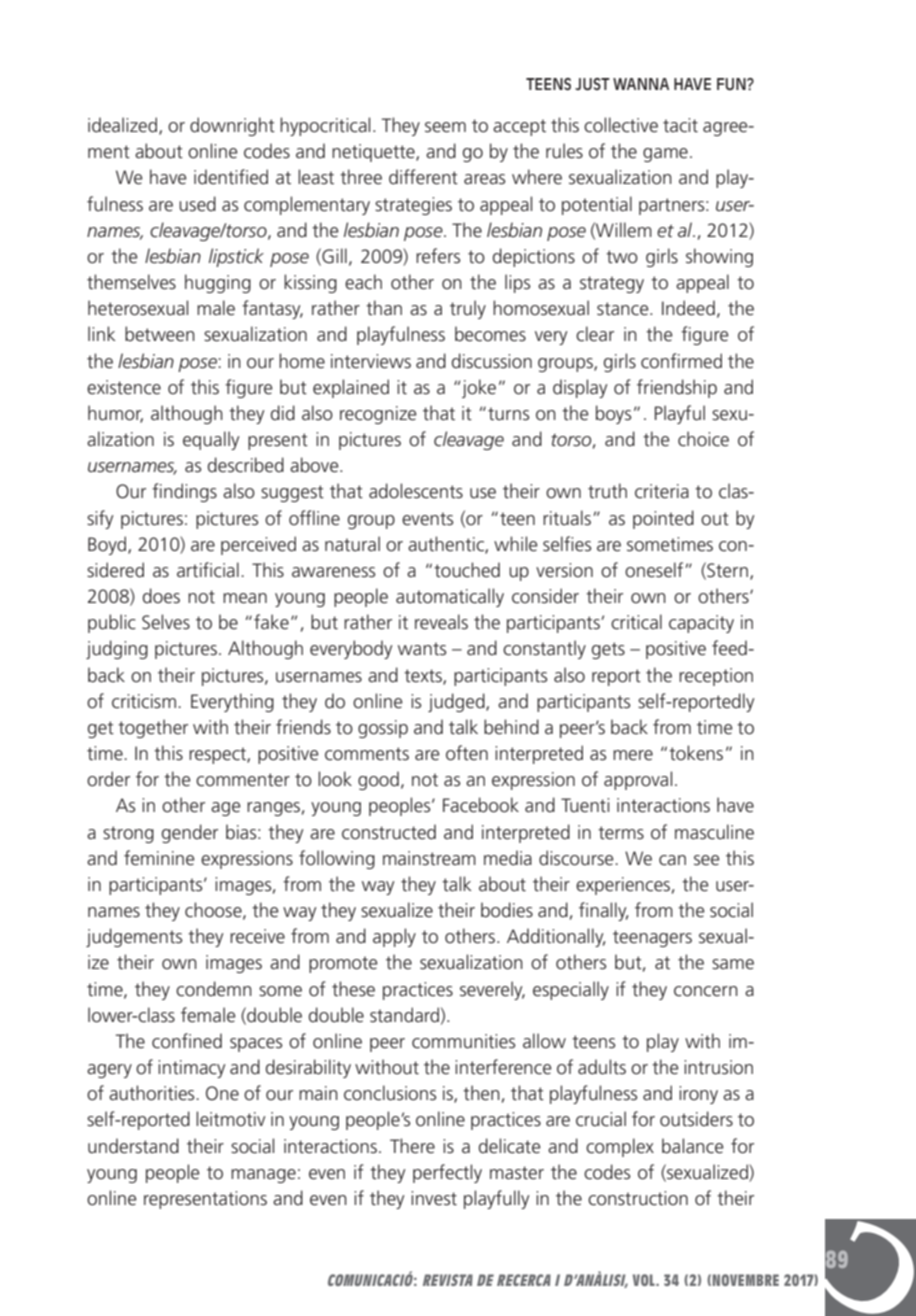  I want to click on recognize, so click(378, 415).
